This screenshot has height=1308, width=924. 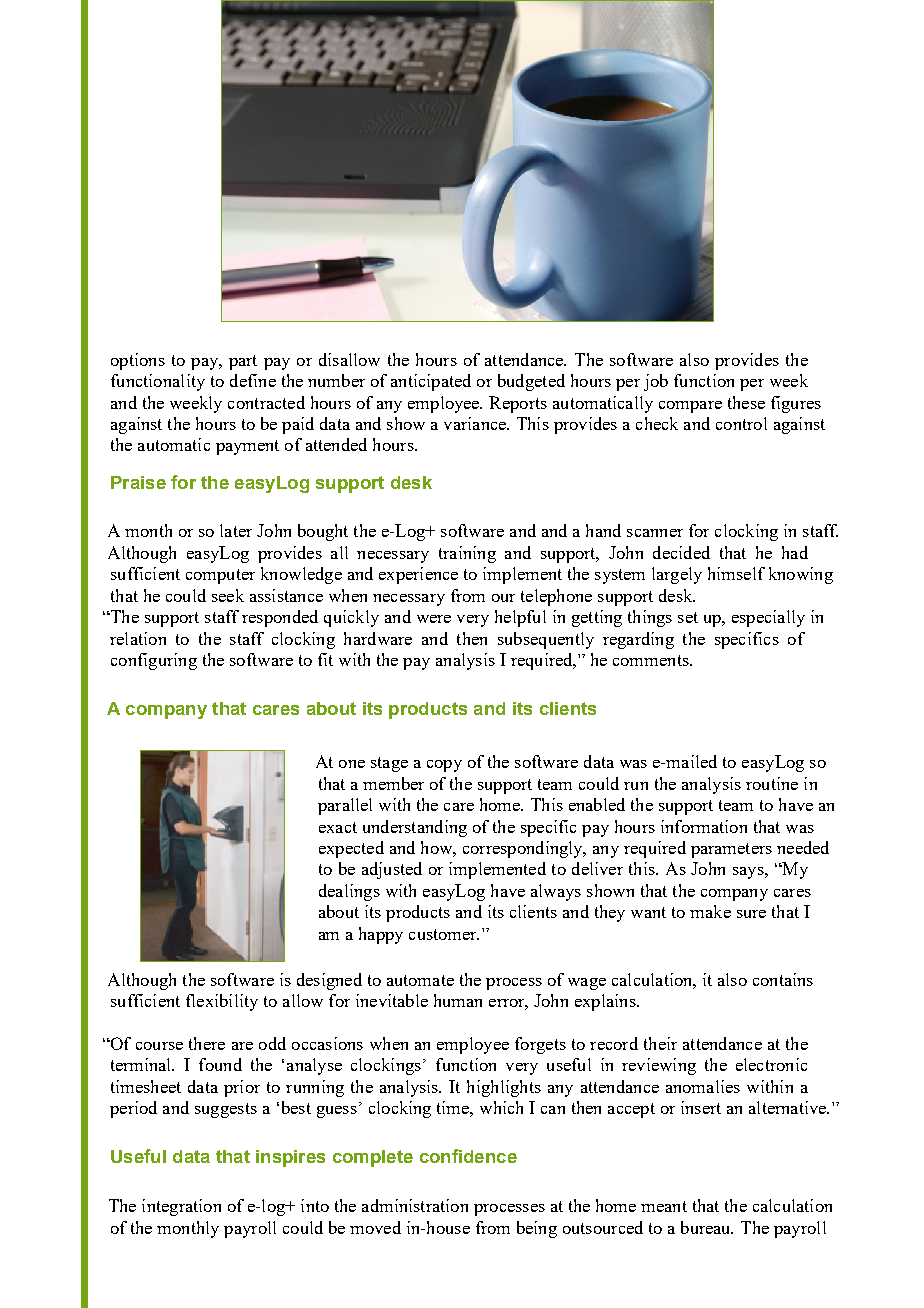 What do you see at coordinates (746, 402) in the screenshot?
I see `these` at bounding box center [746, 402].
